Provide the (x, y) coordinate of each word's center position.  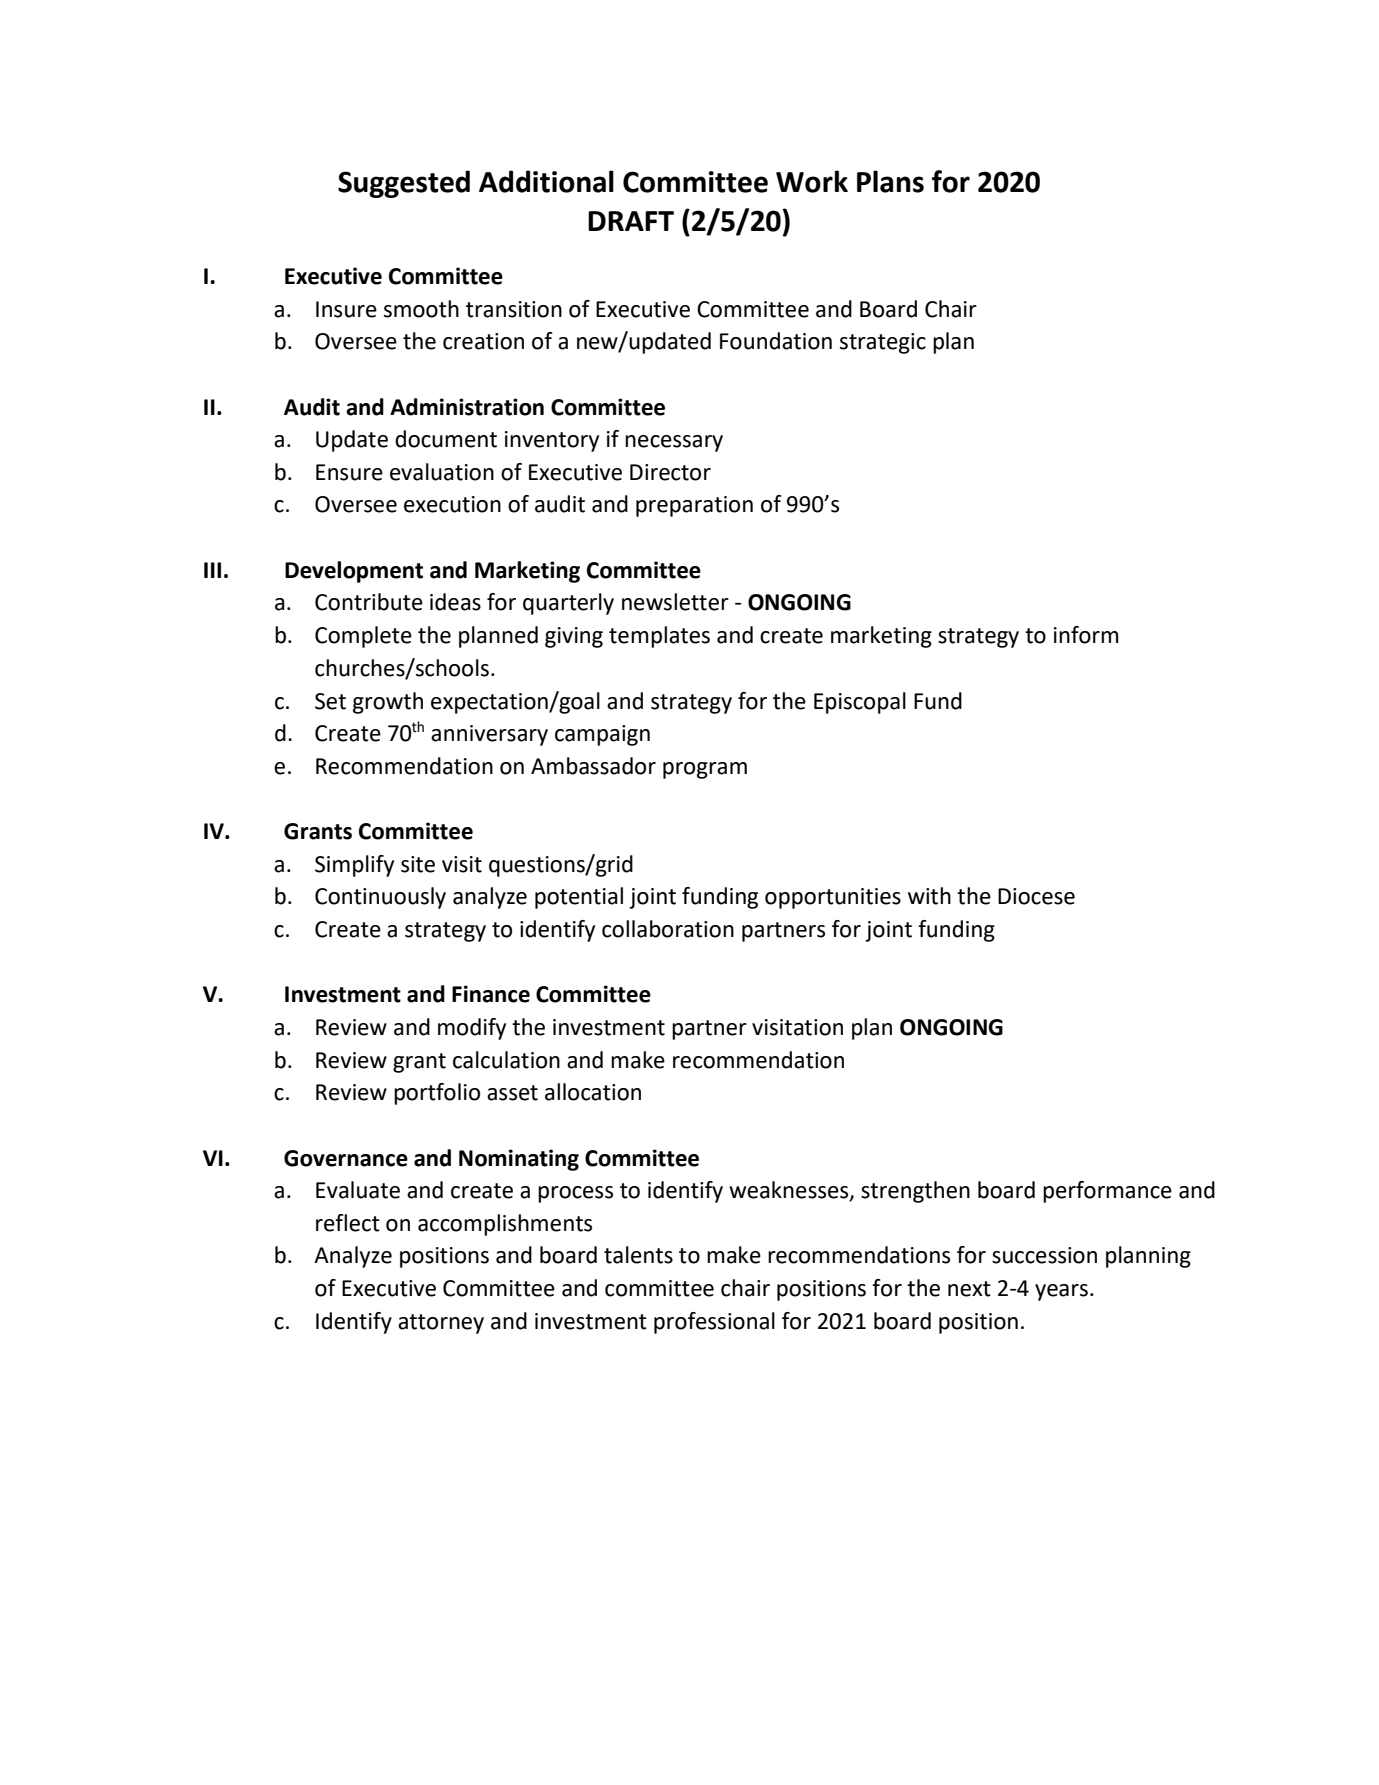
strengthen (915, 1192)
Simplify (354, 866)
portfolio (437, 1094)
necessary (674, 443)
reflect (348, 1223)
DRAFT (631, 221)
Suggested (404, 184)
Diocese (1036, 896)
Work (812, 181)
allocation (593, 1092)
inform (1086, 635)
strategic (883, 343)
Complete (363, 637)
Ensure (349, 472)
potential (579, 898)
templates (659, 637)
